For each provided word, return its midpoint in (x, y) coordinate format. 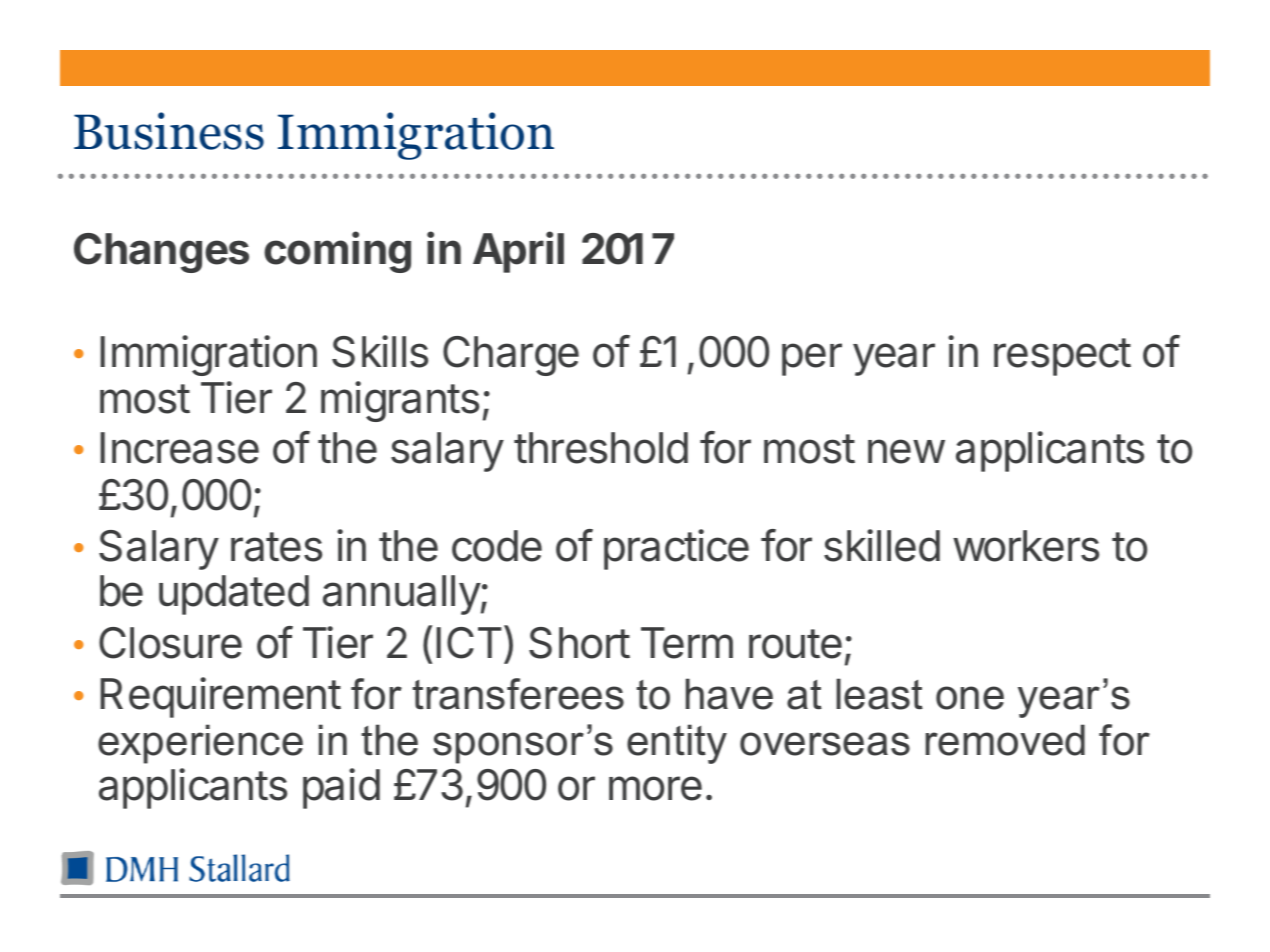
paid (341, 788)
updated (234, 595)
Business (169, 131)
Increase (179, 448)
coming (337, 252)
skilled (882, 545)
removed (1005, 740)
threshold (601, 448)
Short (579, 643)
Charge (511, 356)
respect (1062, 357)
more (655, 788)
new (906, 451)
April (518, 252)
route (795, 644)
